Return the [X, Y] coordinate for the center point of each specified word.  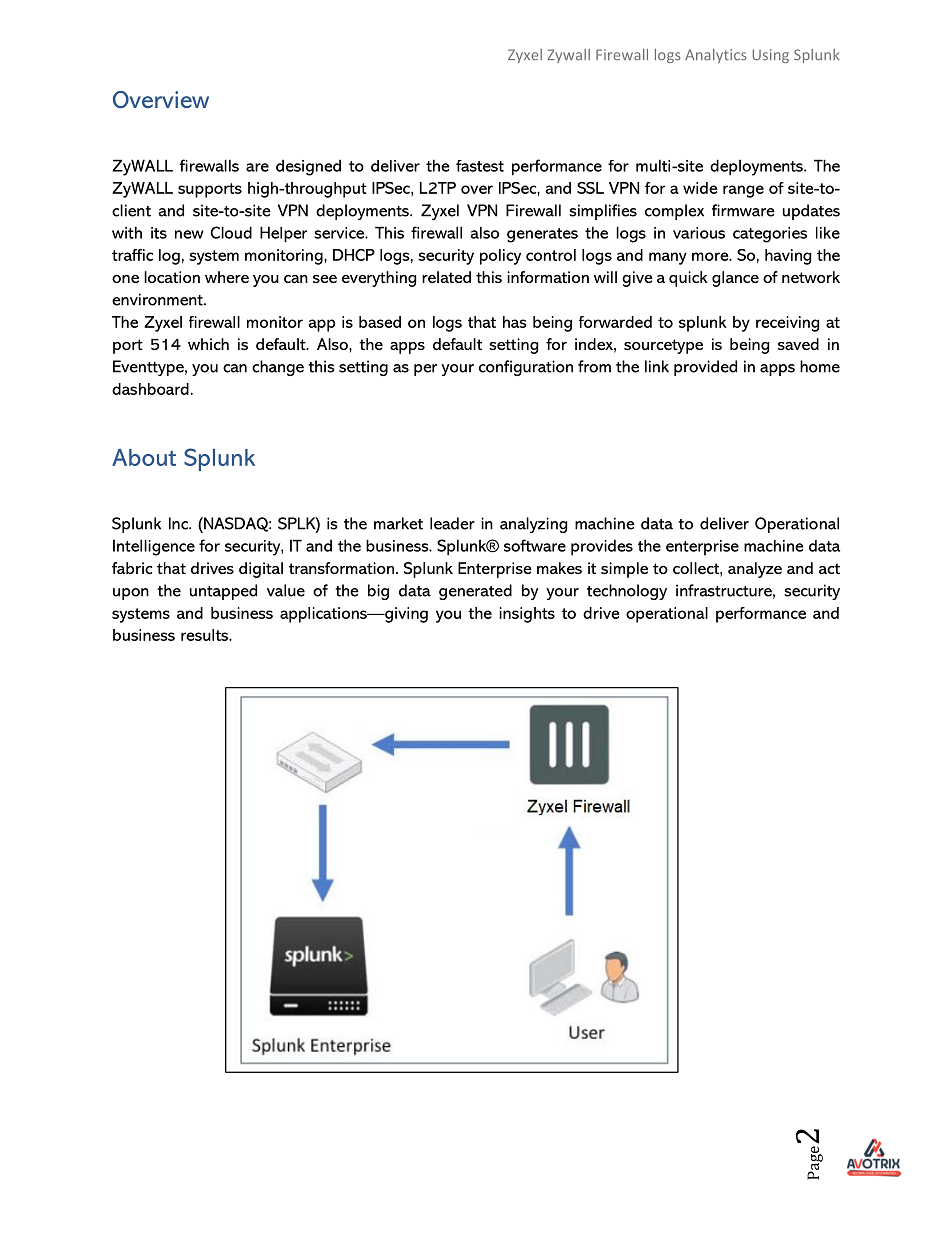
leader [452, 523]
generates [542, 235]
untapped [223, 592]
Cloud [231, 232]
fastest [480, 166]
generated [475, 592]
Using [771, 56]
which [208, 344]
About [144, 457]
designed [308, 167]
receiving [787, 324]
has [515, 322]
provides [602, 547]
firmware [743, 210]
